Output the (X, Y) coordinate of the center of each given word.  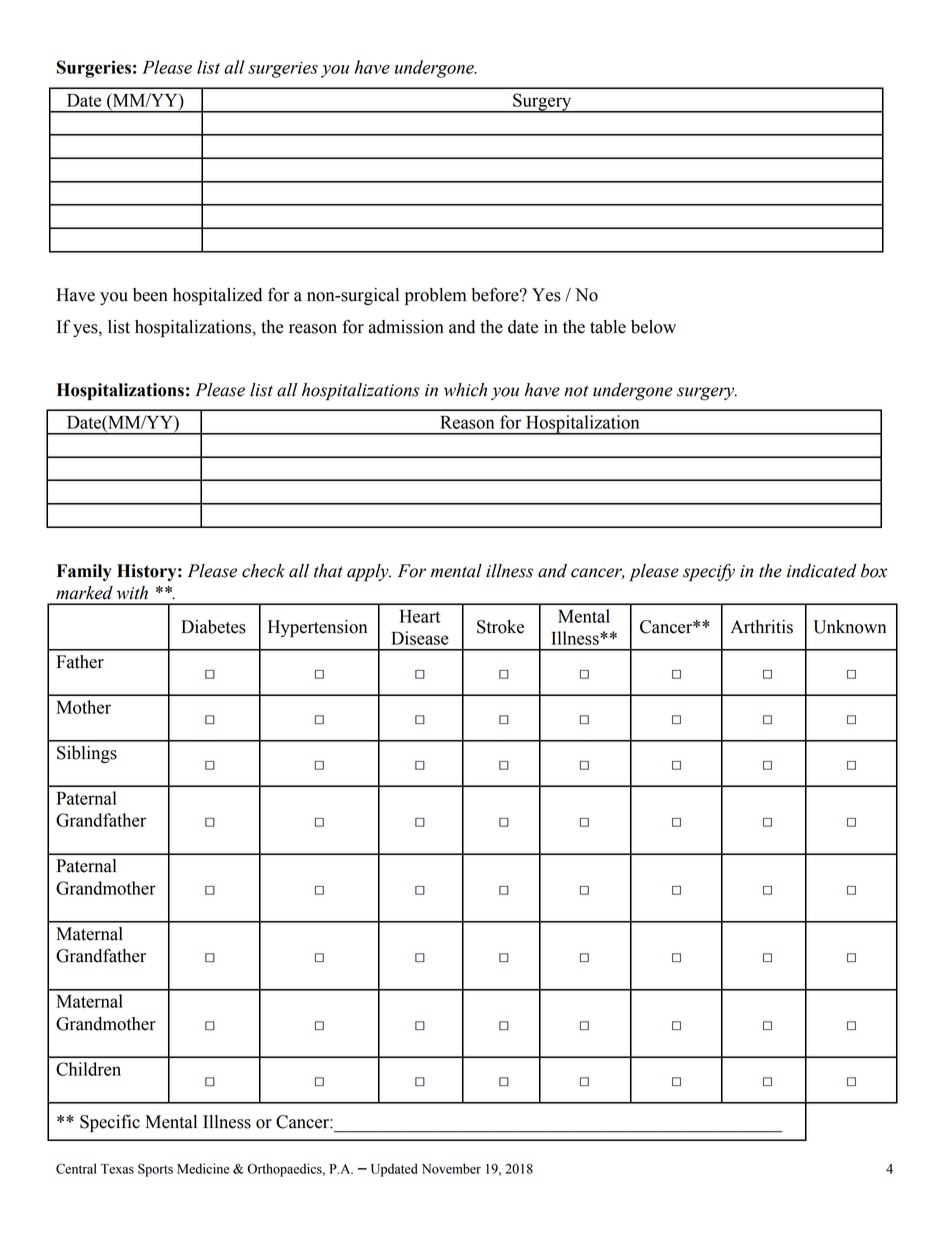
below (653, 327)
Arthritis (762, 627)
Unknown (849, 627)
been (150, 295)
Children (88, 1069)
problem (435, 296)
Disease (420, 638)
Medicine (203, 1168)
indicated (822, 571)
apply (369, 573)
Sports (155, 1170)
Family (84, 572)
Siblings (87, 754)
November (451, 1168)
